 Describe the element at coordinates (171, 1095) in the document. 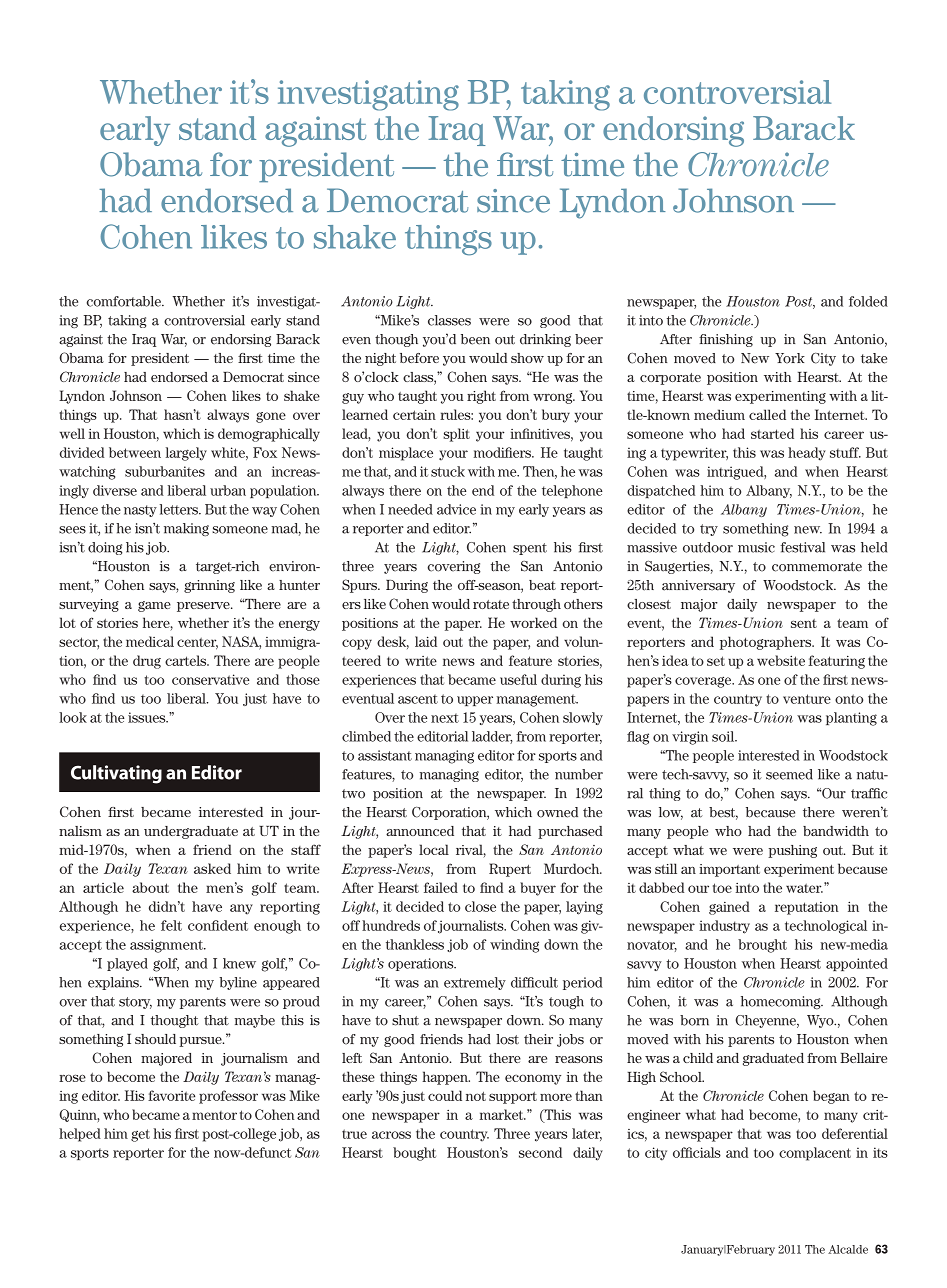

I see `favorite` at that location.
